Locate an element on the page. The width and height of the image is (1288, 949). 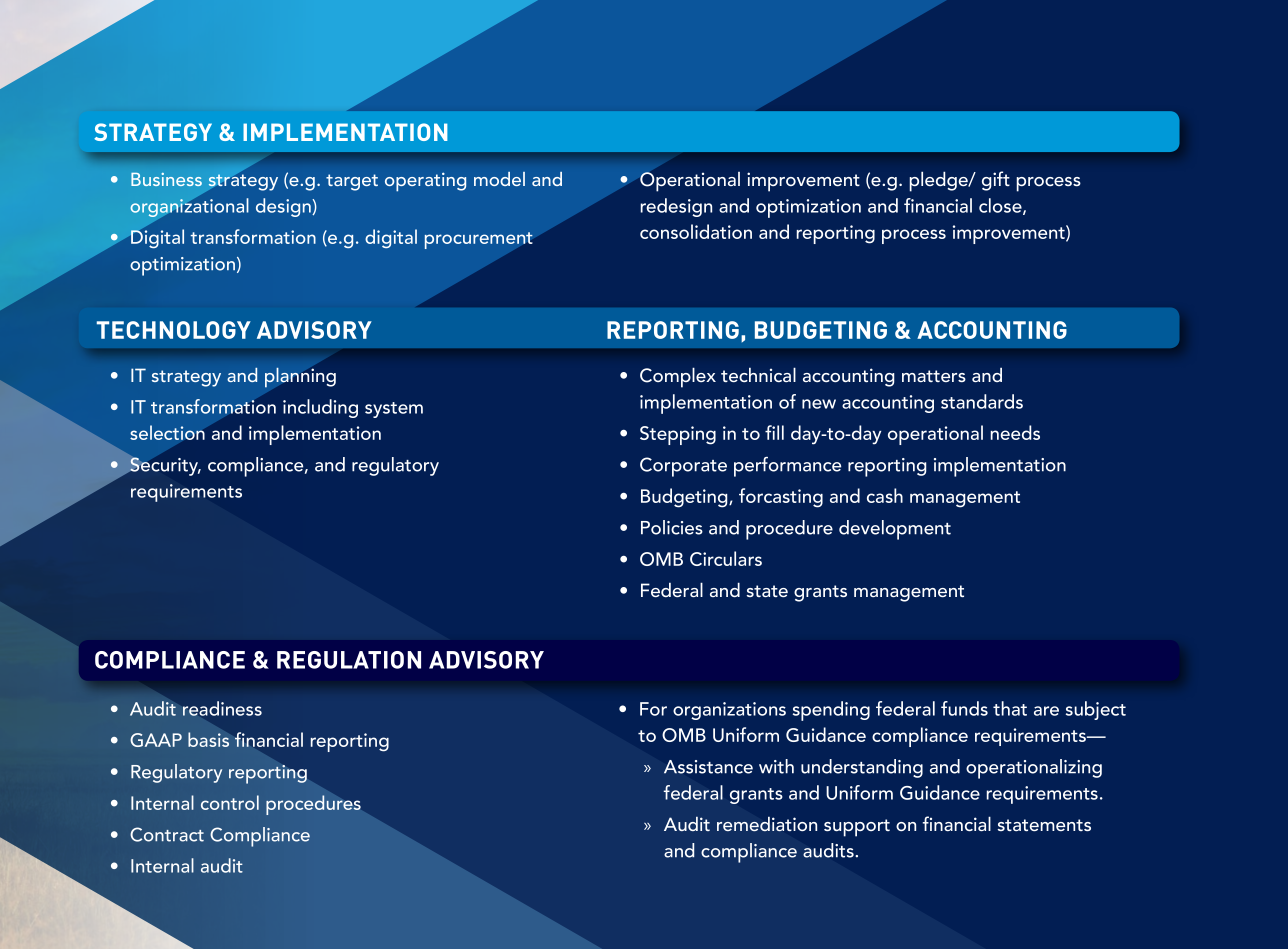
target is located at coordinates (352, 182).
